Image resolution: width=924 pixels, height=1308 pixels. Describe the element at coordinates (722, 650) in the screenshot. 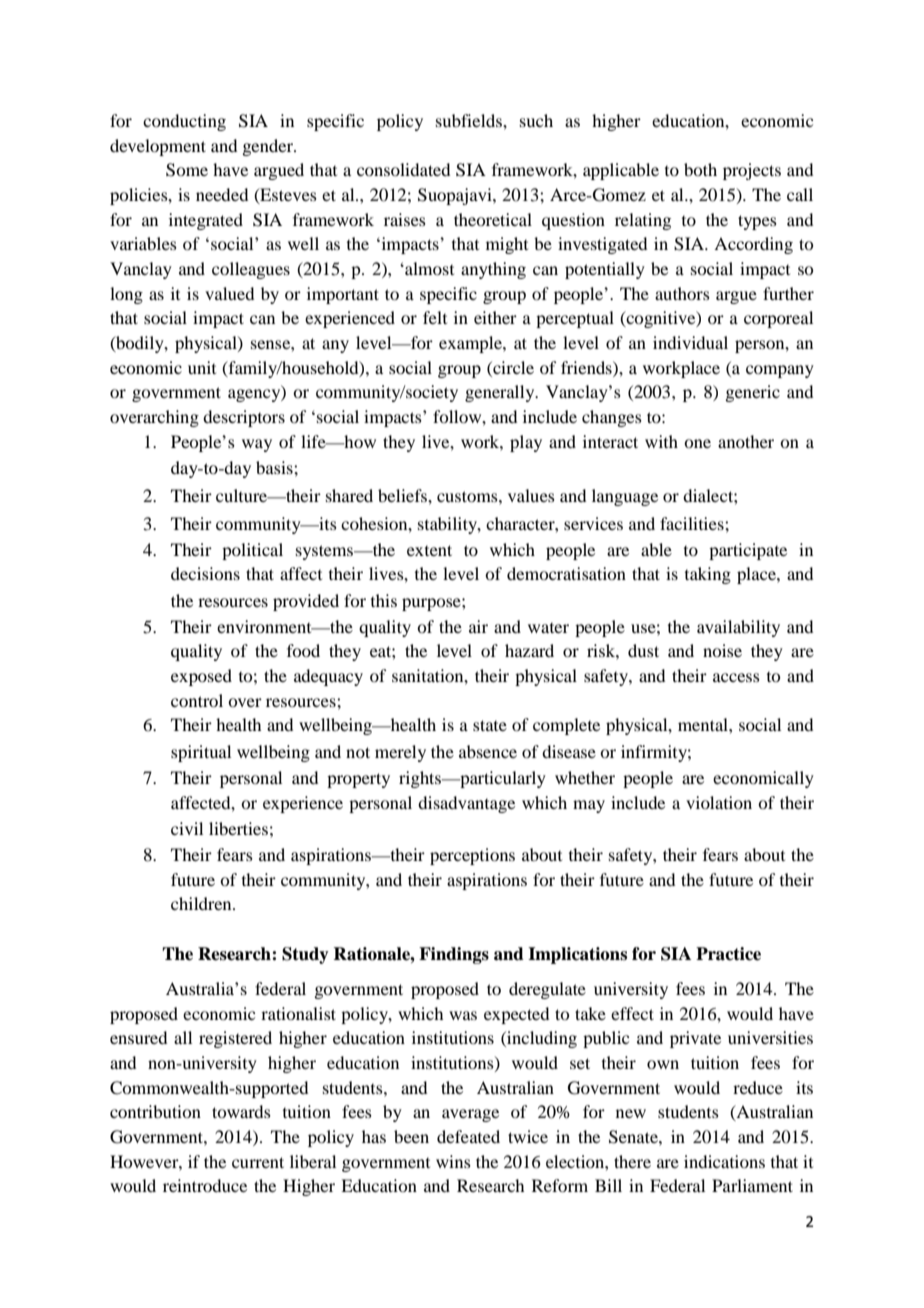

I see `noise` at that location.
